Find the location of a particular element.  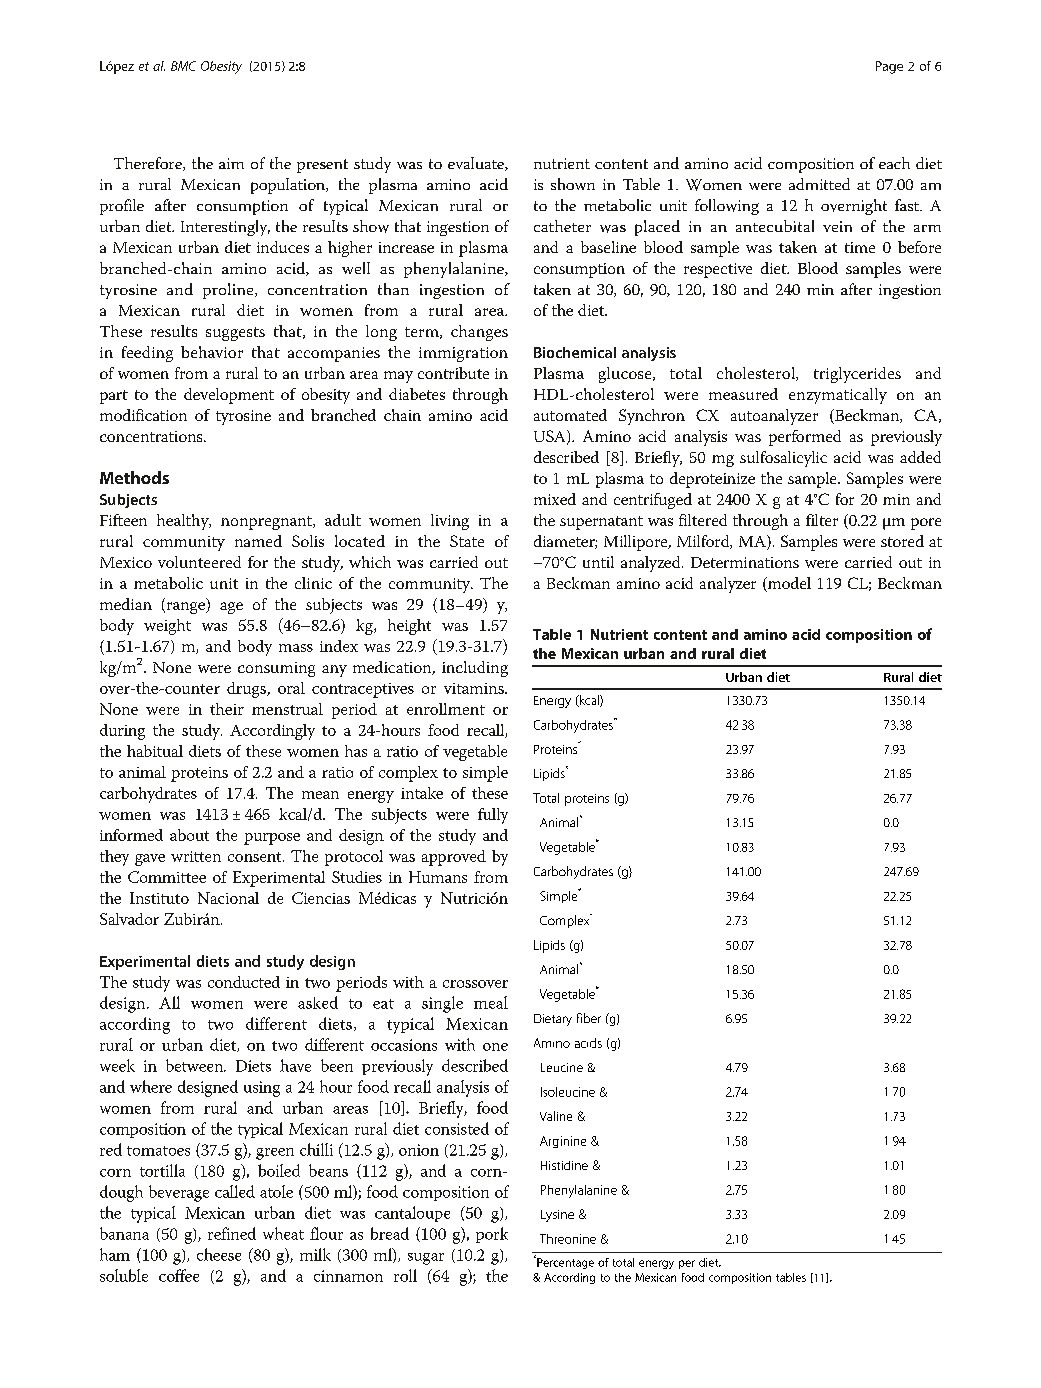

fully is located at coordinates (493, 816).
